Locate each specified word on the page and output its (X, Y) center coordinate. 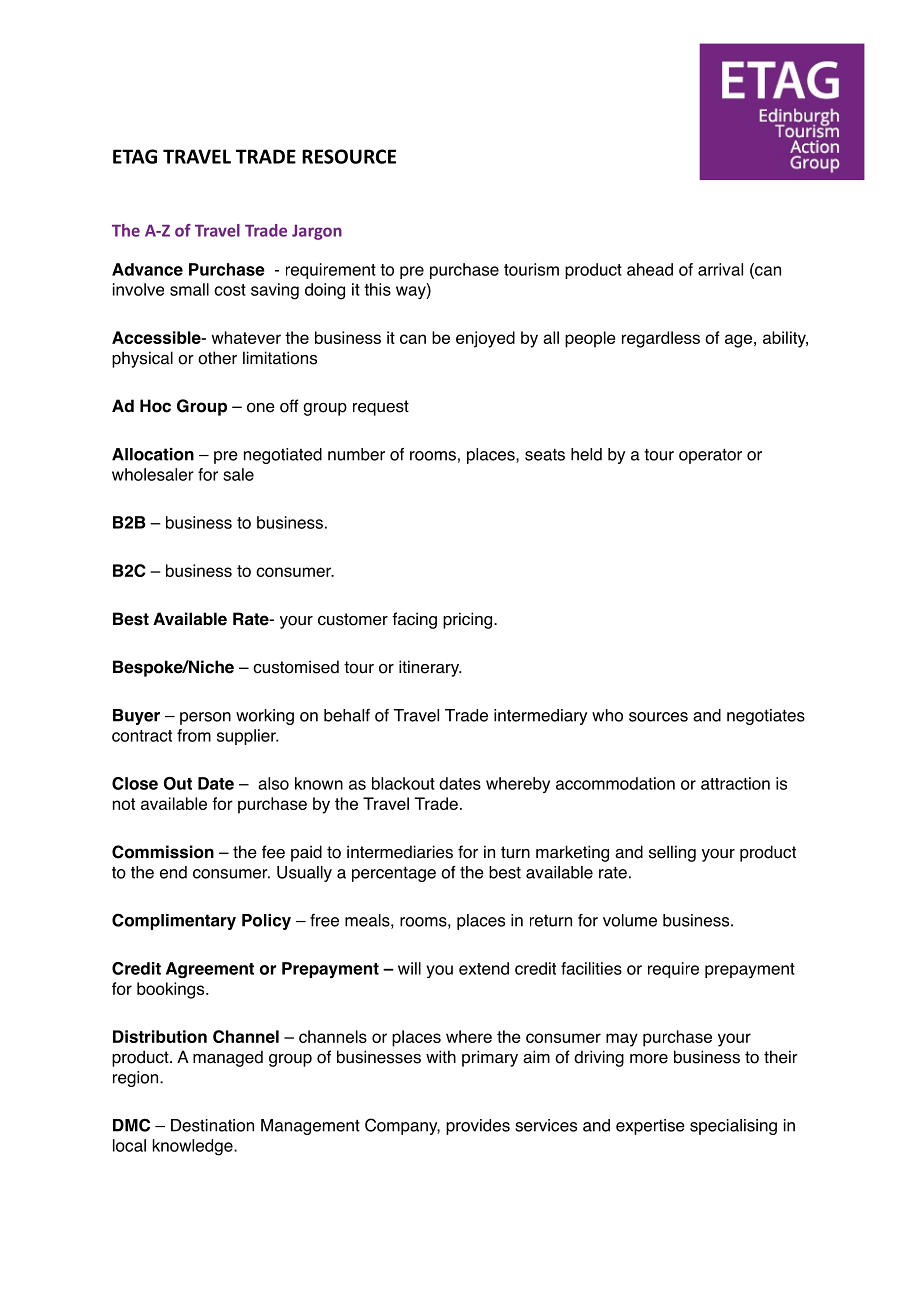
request (381, 408)
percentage (394, 874)
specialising (733, 1127)
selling (672, 853)
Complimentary (174, 921)
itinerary (430, 668)
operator (710, 456)
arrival (720, 269)
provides (478, 1127)
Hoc (155, 406)
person (205, 718)
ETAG (135, 156)
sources (658, 717)
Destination (212, 1125)
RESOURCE (349, 156)
